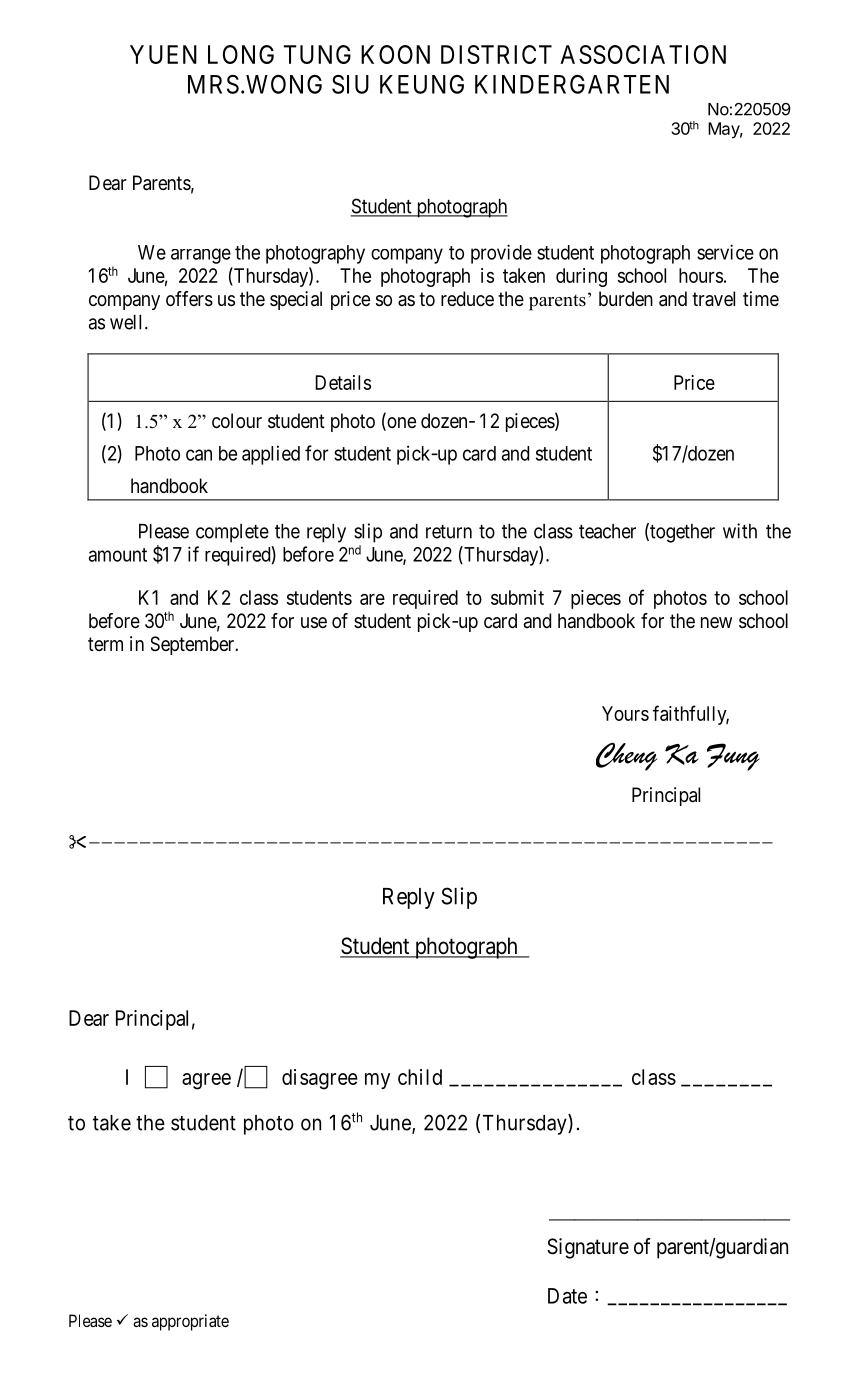 The image size is (868, 1376). I want to click on appropriate, so click(190, 1322).
